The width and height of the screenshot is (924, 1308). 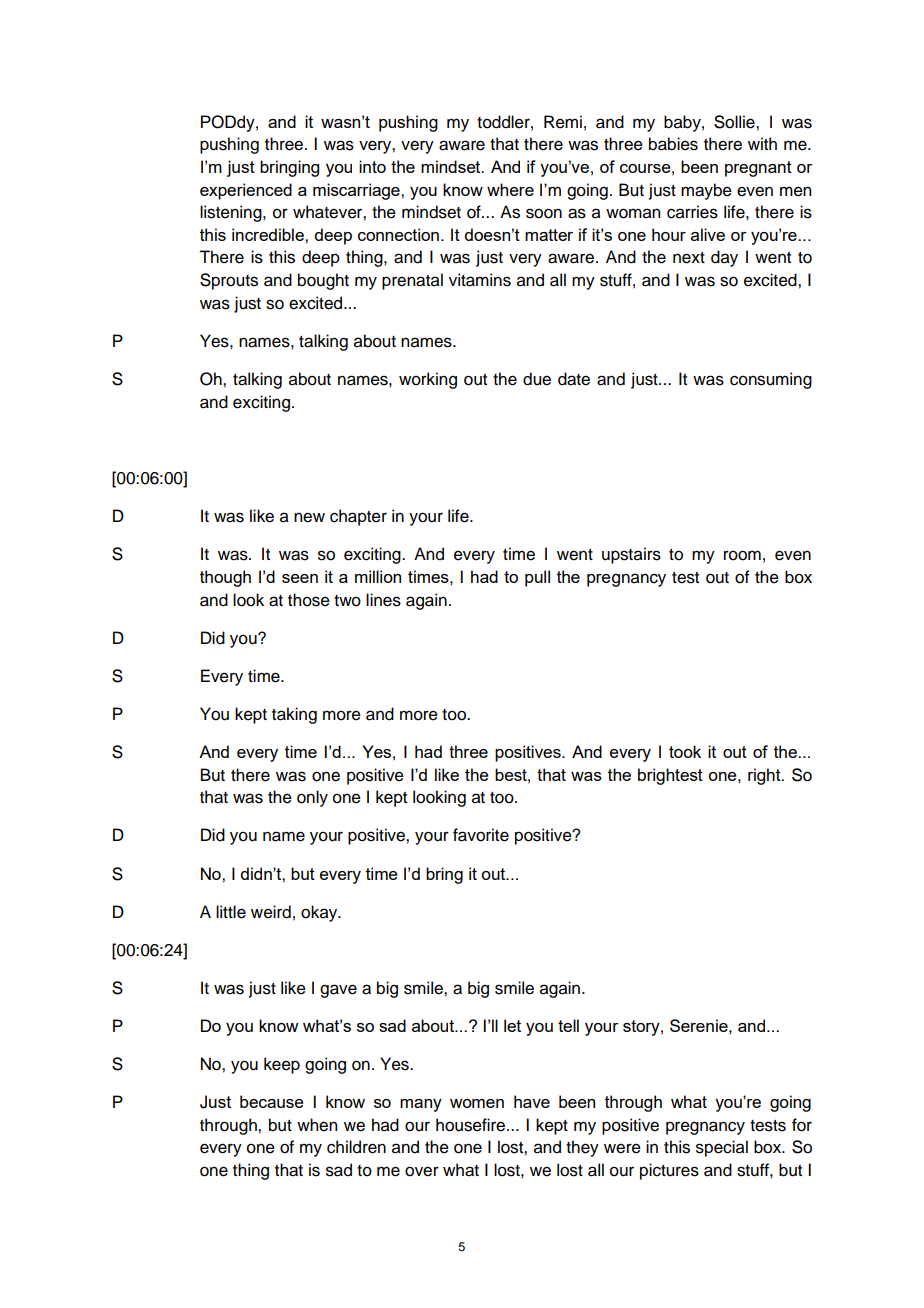 I want to click on where, so click(x=510, y=189).
